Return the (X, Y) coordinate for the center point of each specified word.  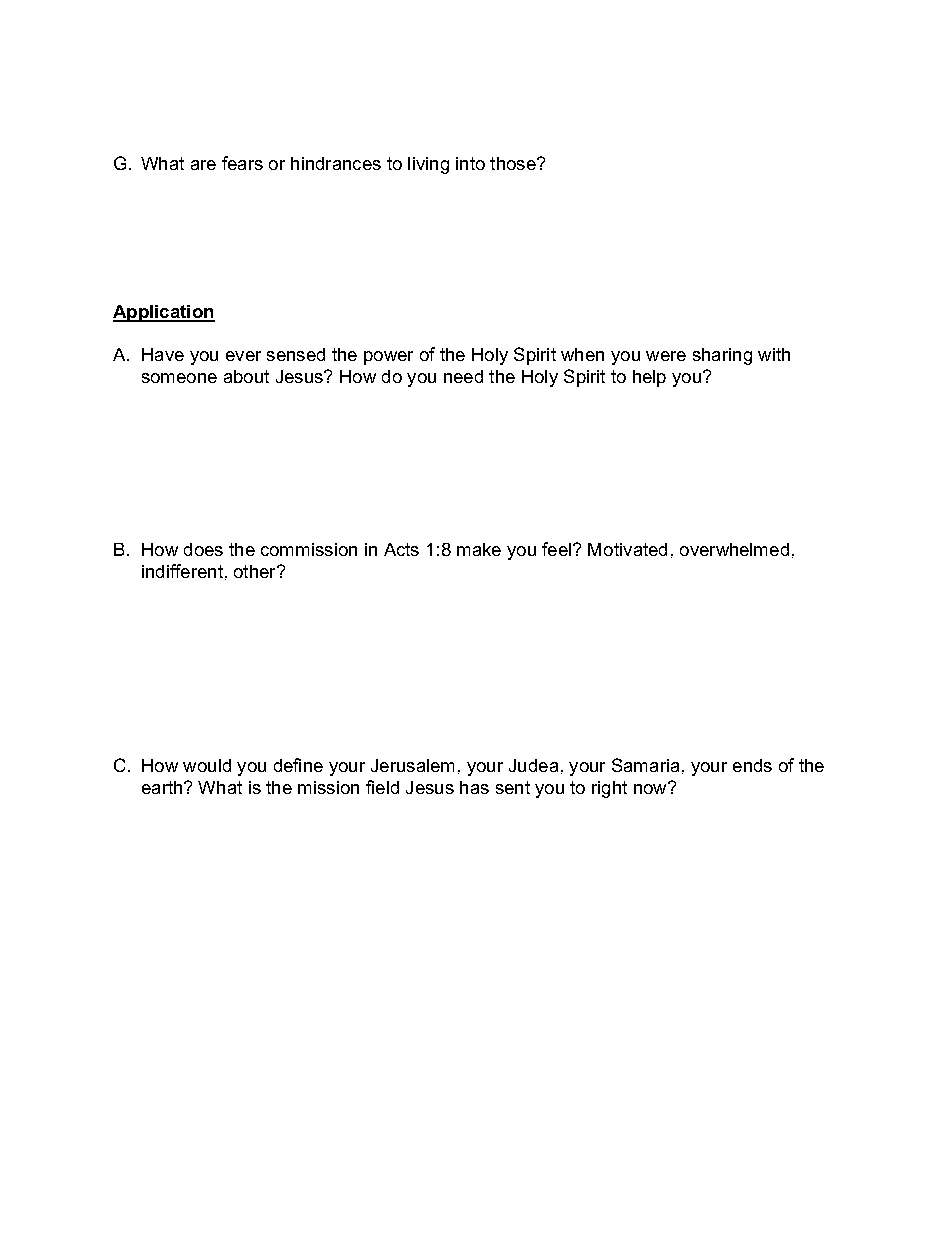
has (474, 787)
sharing (722, 356)
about (246, 376)
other (256, 571)
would (207, 765)
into (470, 163)
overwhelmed (734, 549)
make (479, 549)
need (463, 376)
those (514, 163)
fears (242, 163)
